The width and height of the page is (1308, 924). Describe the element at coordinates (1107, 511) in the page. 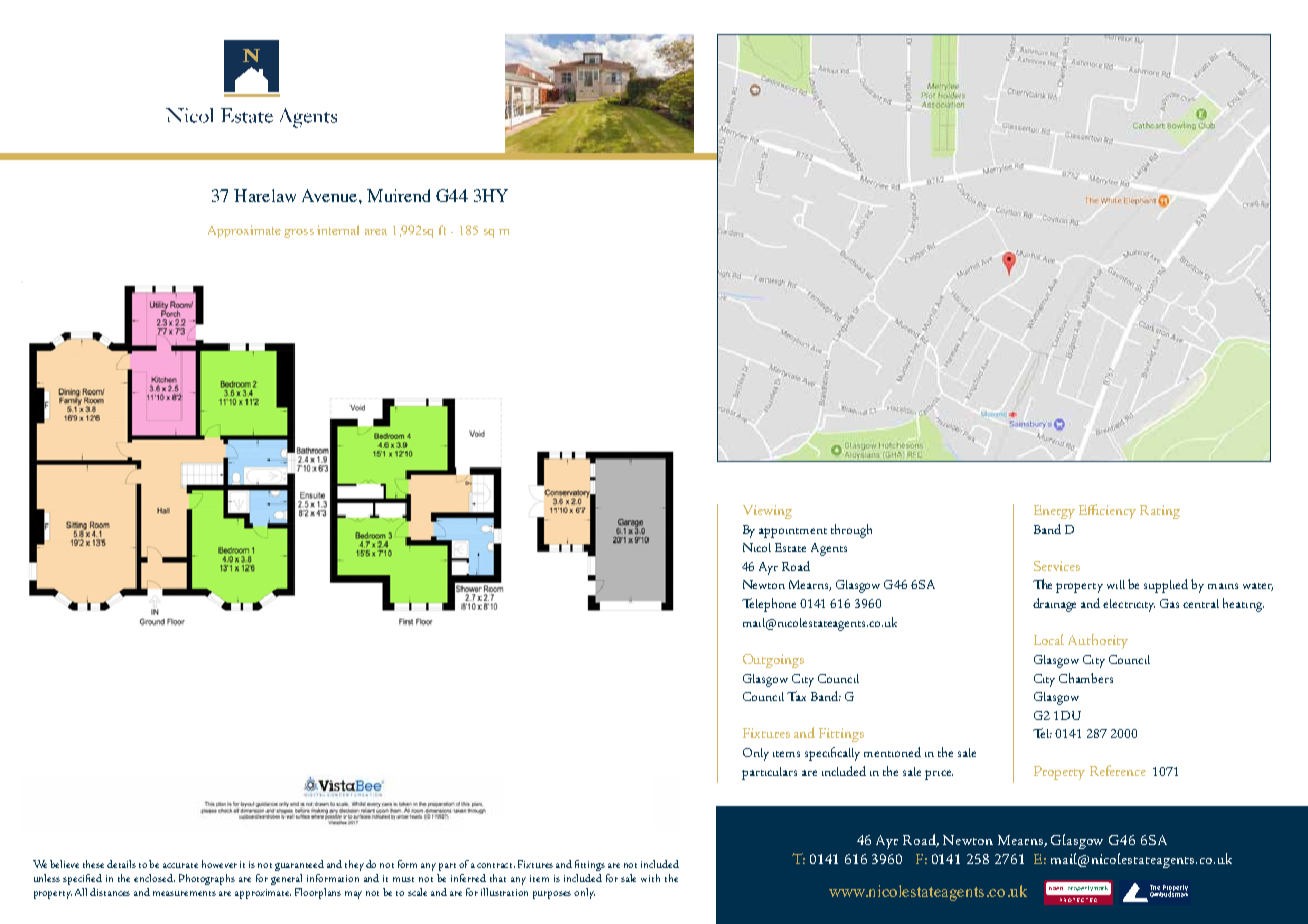

I see `Efficiency` at that location.
